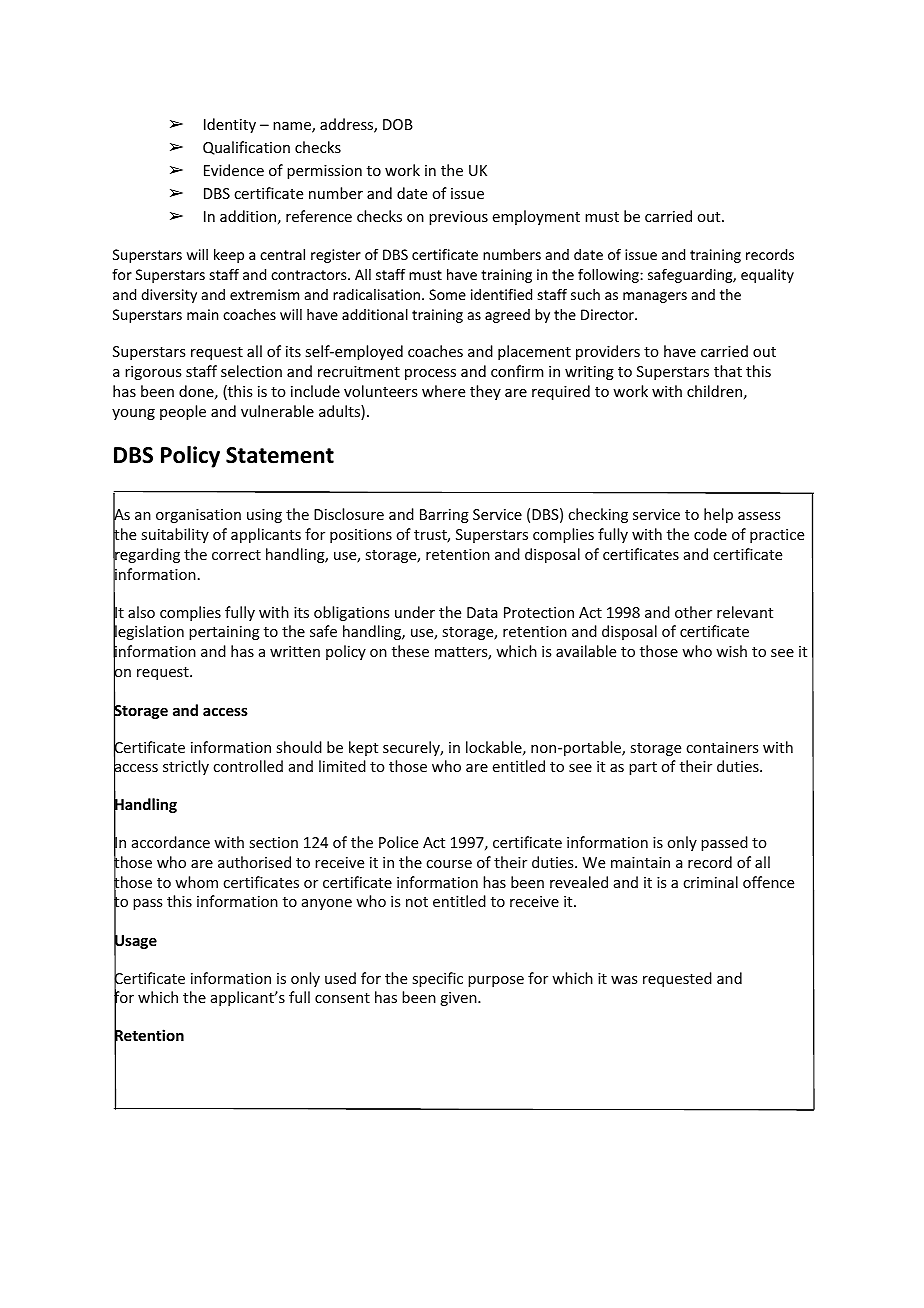 Image resolution: width=924 pixels, height=1308 pixels. Describe the element at coordinates (251, 371) in the screenshot. I see `selection` at that location.
